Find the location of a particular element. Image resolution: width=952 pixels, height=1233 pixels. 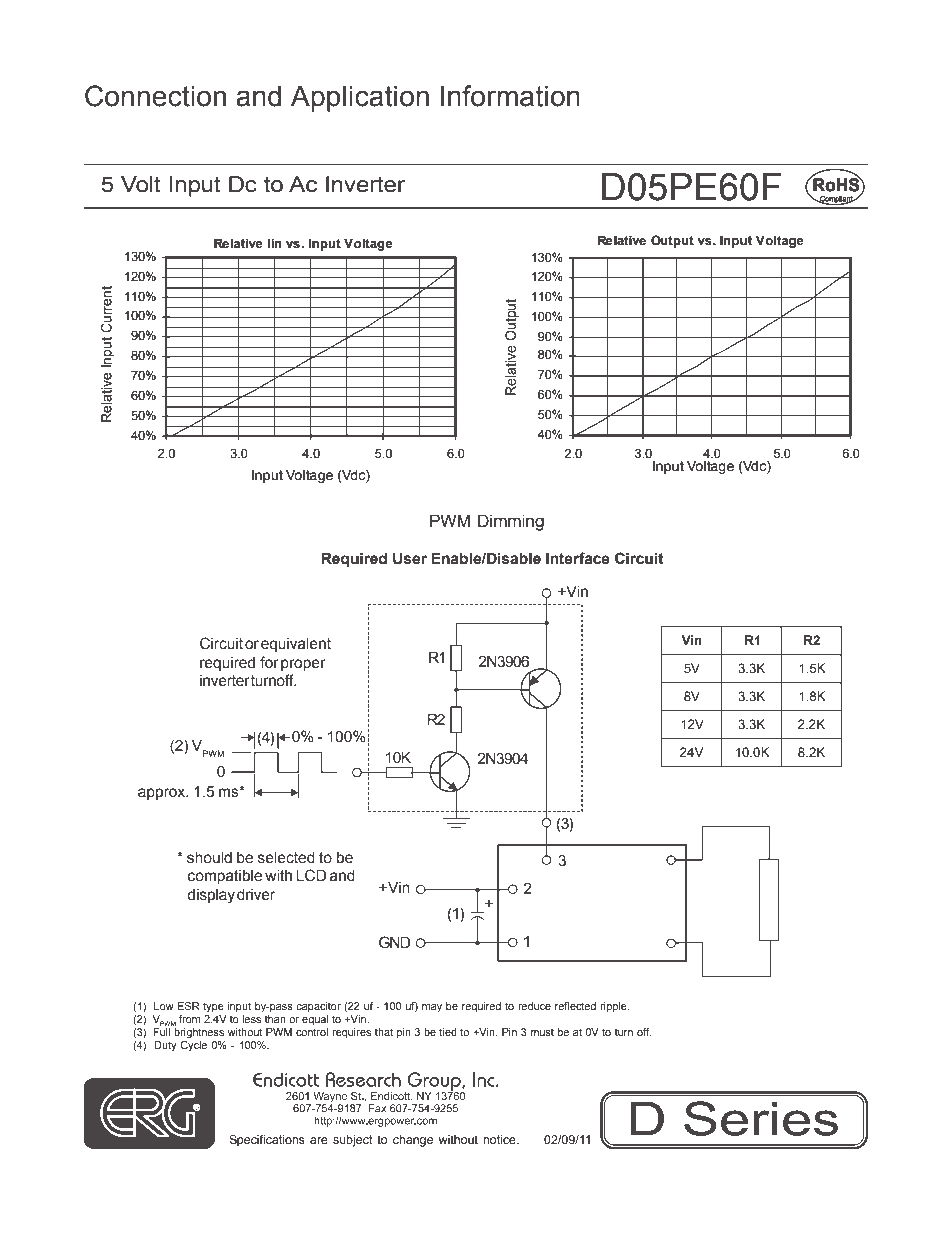

Information is located at coordinates (510, 96).
